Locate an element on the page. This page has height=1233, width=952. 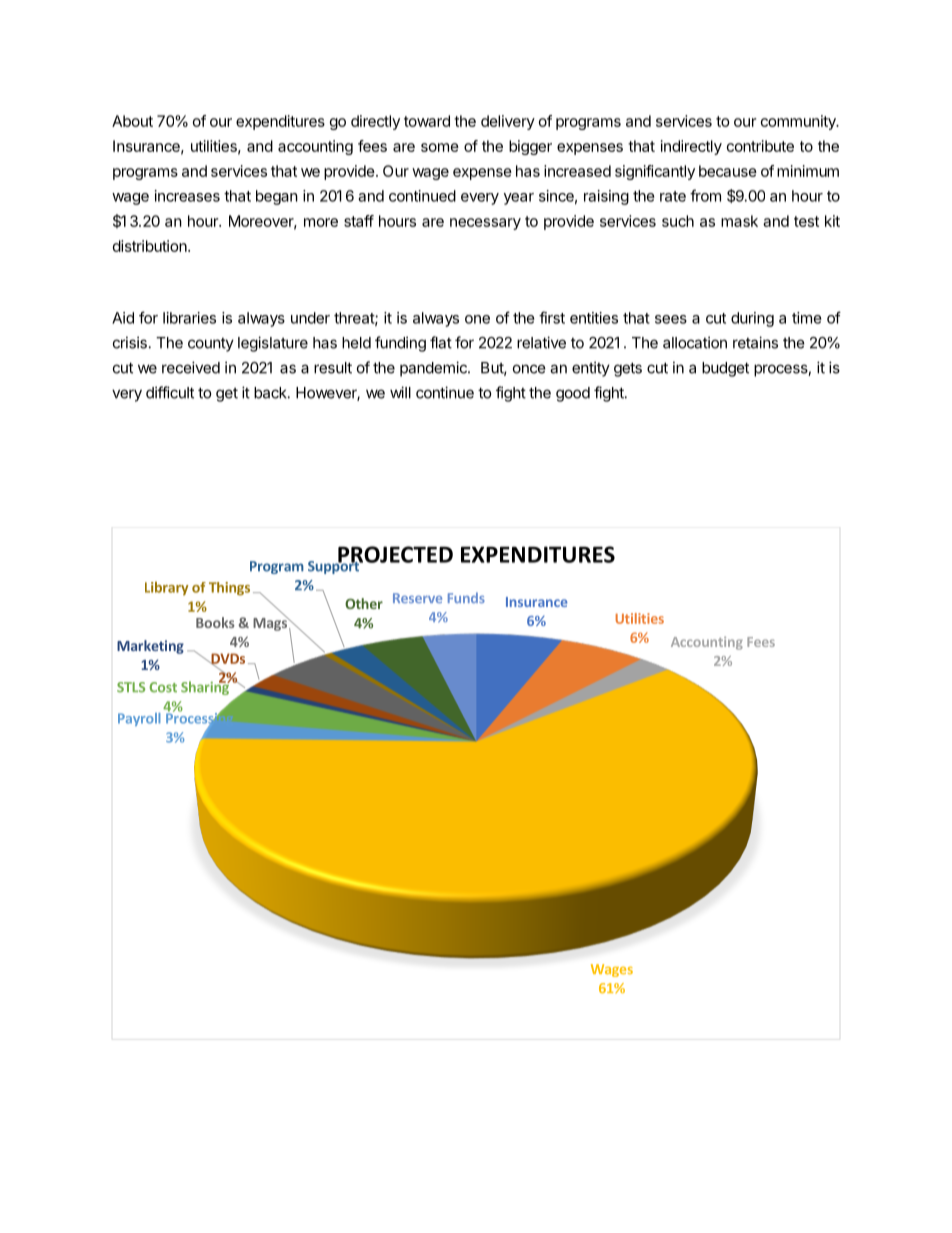
some is located at coordinates (440, 147).
